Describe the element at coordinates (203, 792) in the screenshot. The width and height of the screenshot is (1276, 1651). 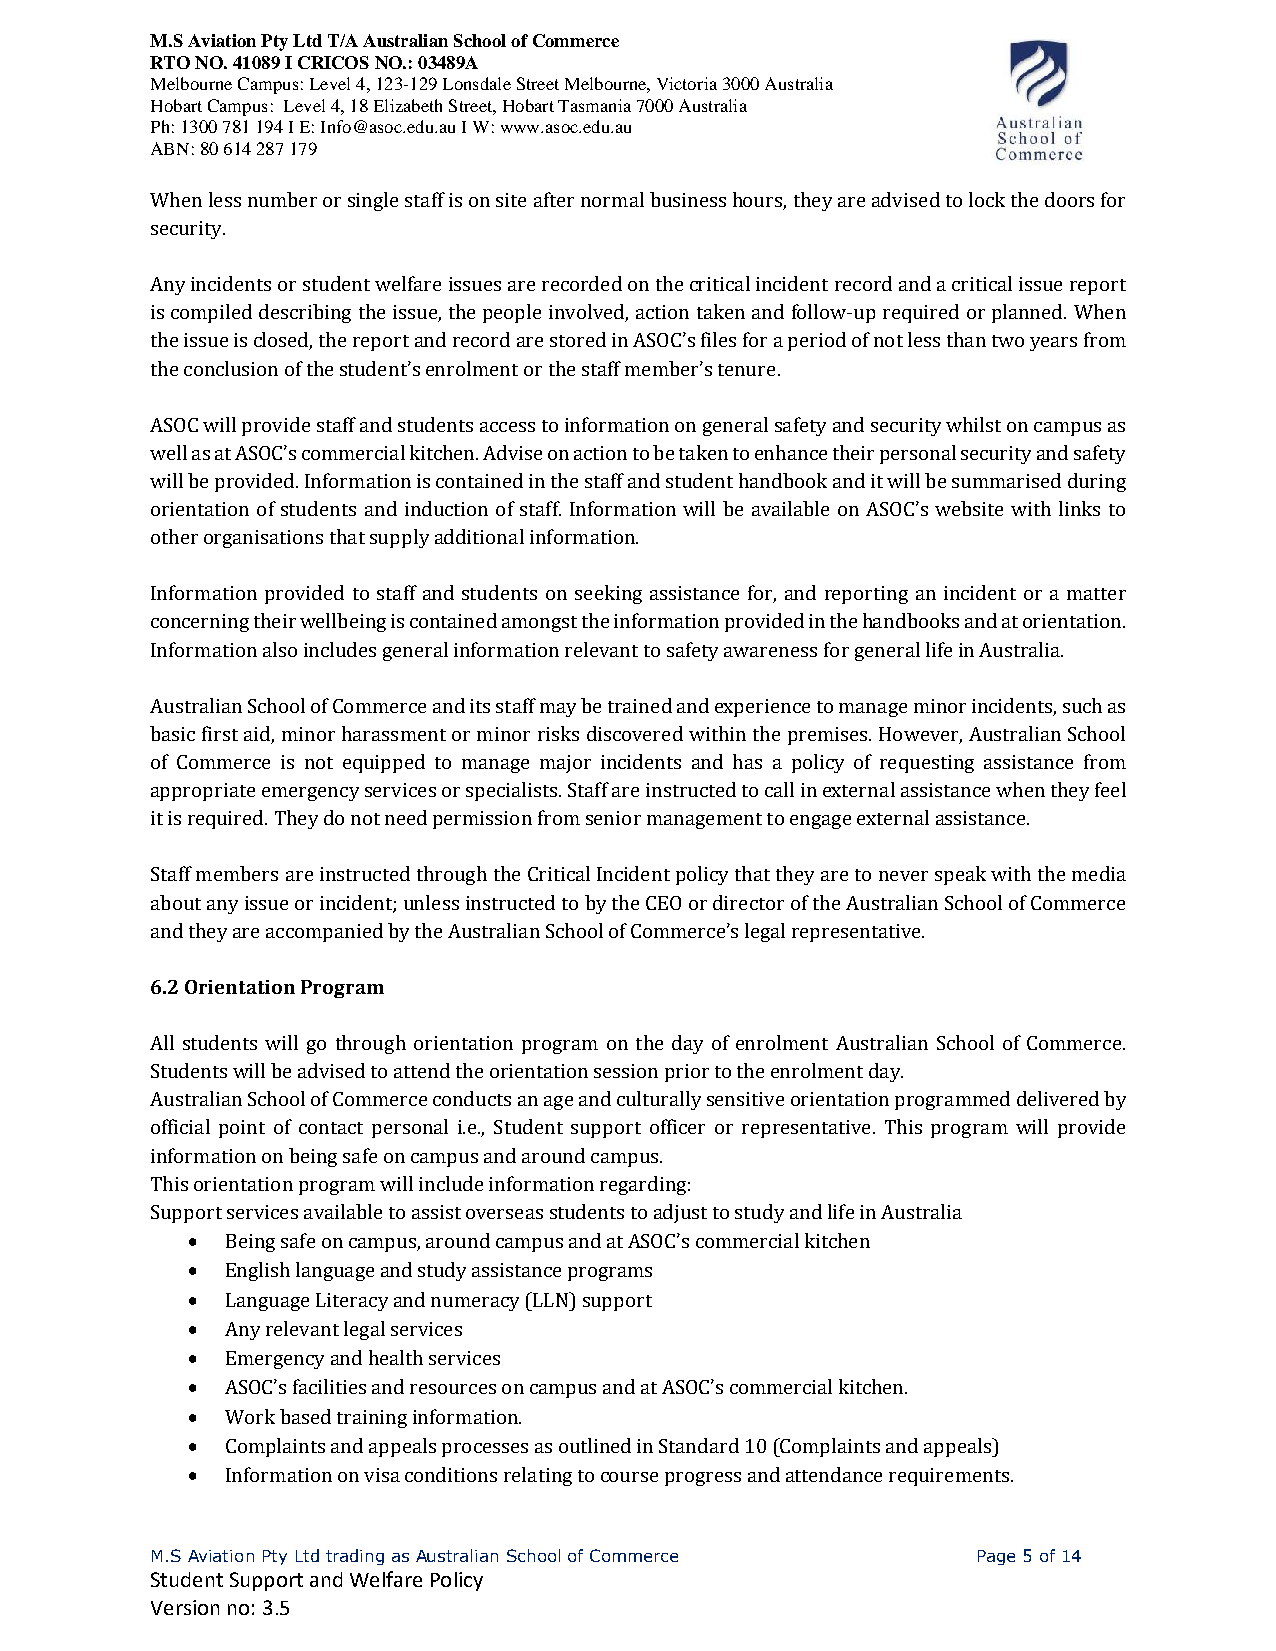
I see `appropriate` at that location.
